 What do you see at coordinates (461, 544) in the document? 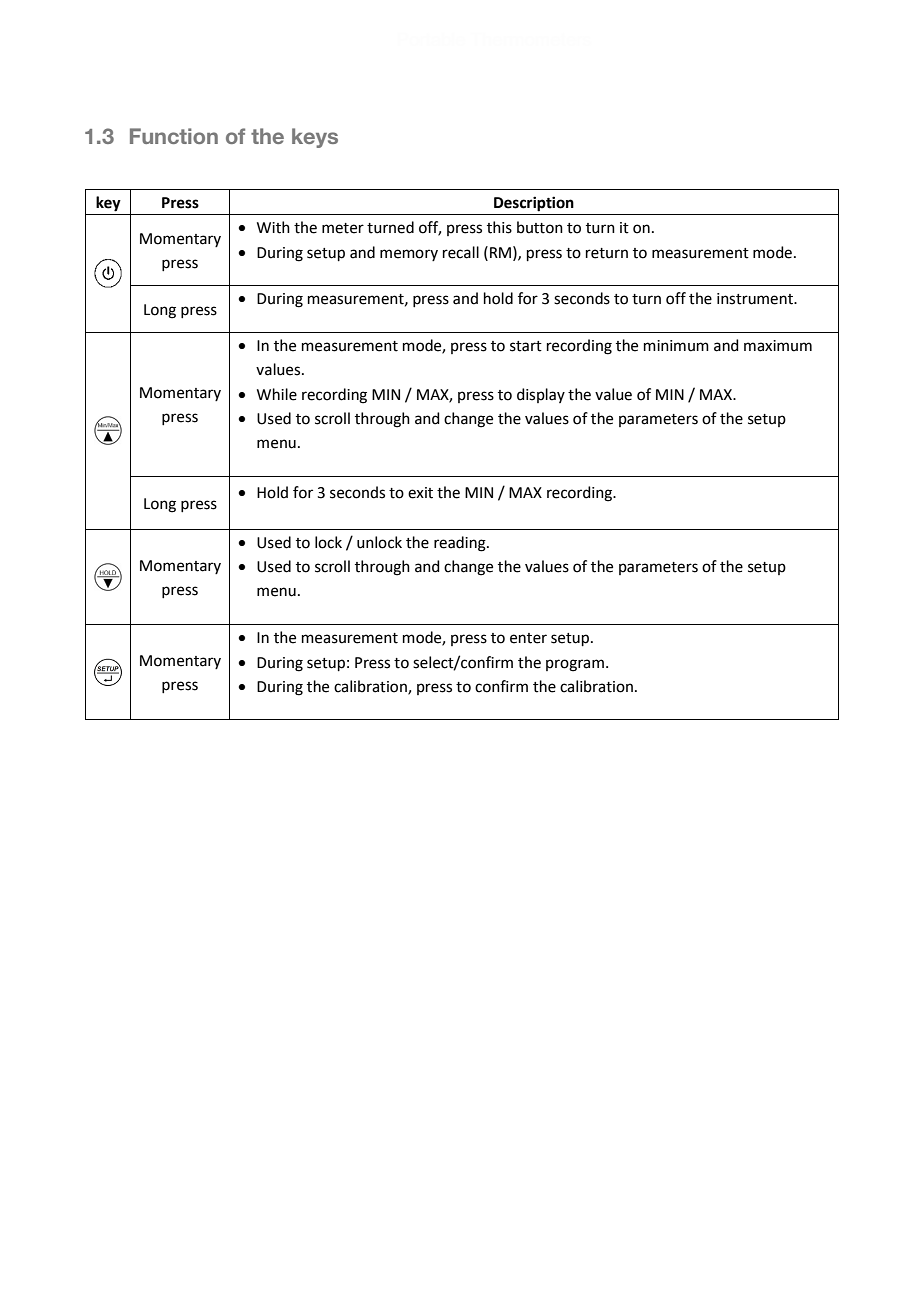
I see `reading` at bounding box center [461, 544].
